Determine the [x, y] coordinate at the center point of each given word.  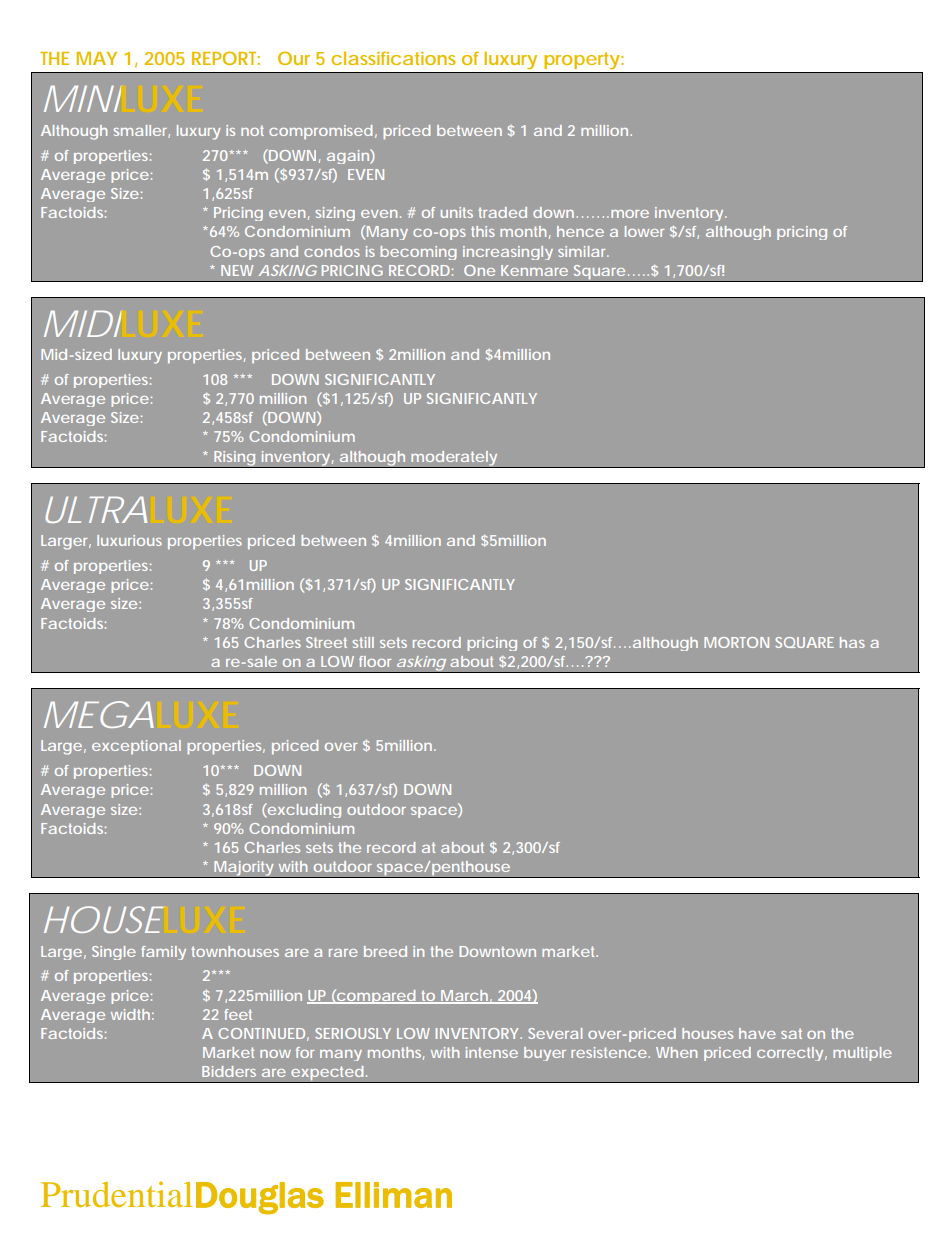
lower [644, 231]
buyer [545, 1054]
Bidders [229, 1071]
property [582, 60]
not [252, 130]
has [852, 642]
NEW [237, 270]
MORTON [736, 642]
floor [375, 661]
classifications [393, 58]
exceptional [136, 747]
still [363, 642]
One [479, 270]
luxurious [129, 540]
